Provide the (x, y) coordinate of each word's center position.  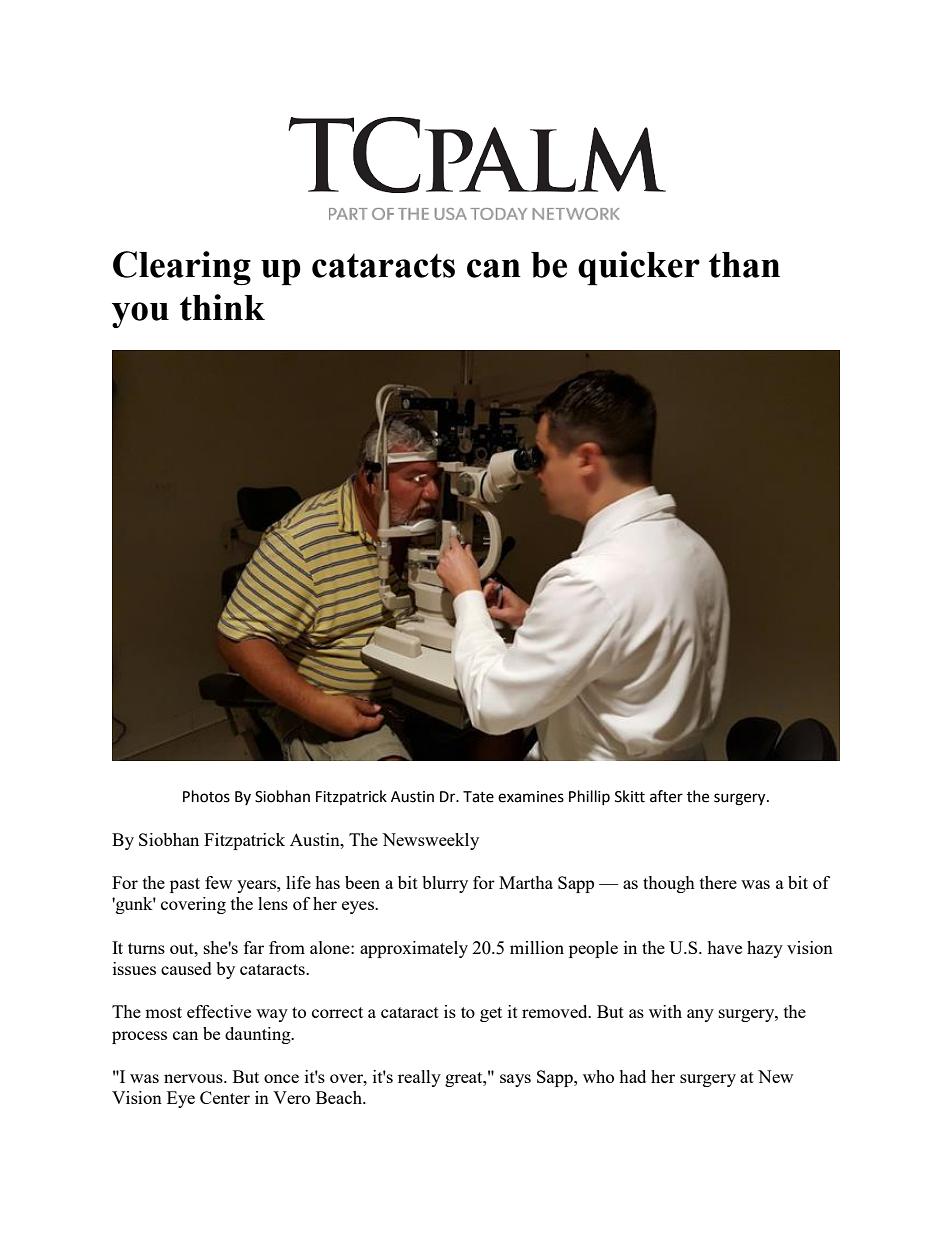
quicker (639, 268)
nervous (194, 1078)
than (744, 265)
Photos (206, 796)
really (419, 1078)
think (222, 307)
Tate (478, 797)
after (666, 796)
